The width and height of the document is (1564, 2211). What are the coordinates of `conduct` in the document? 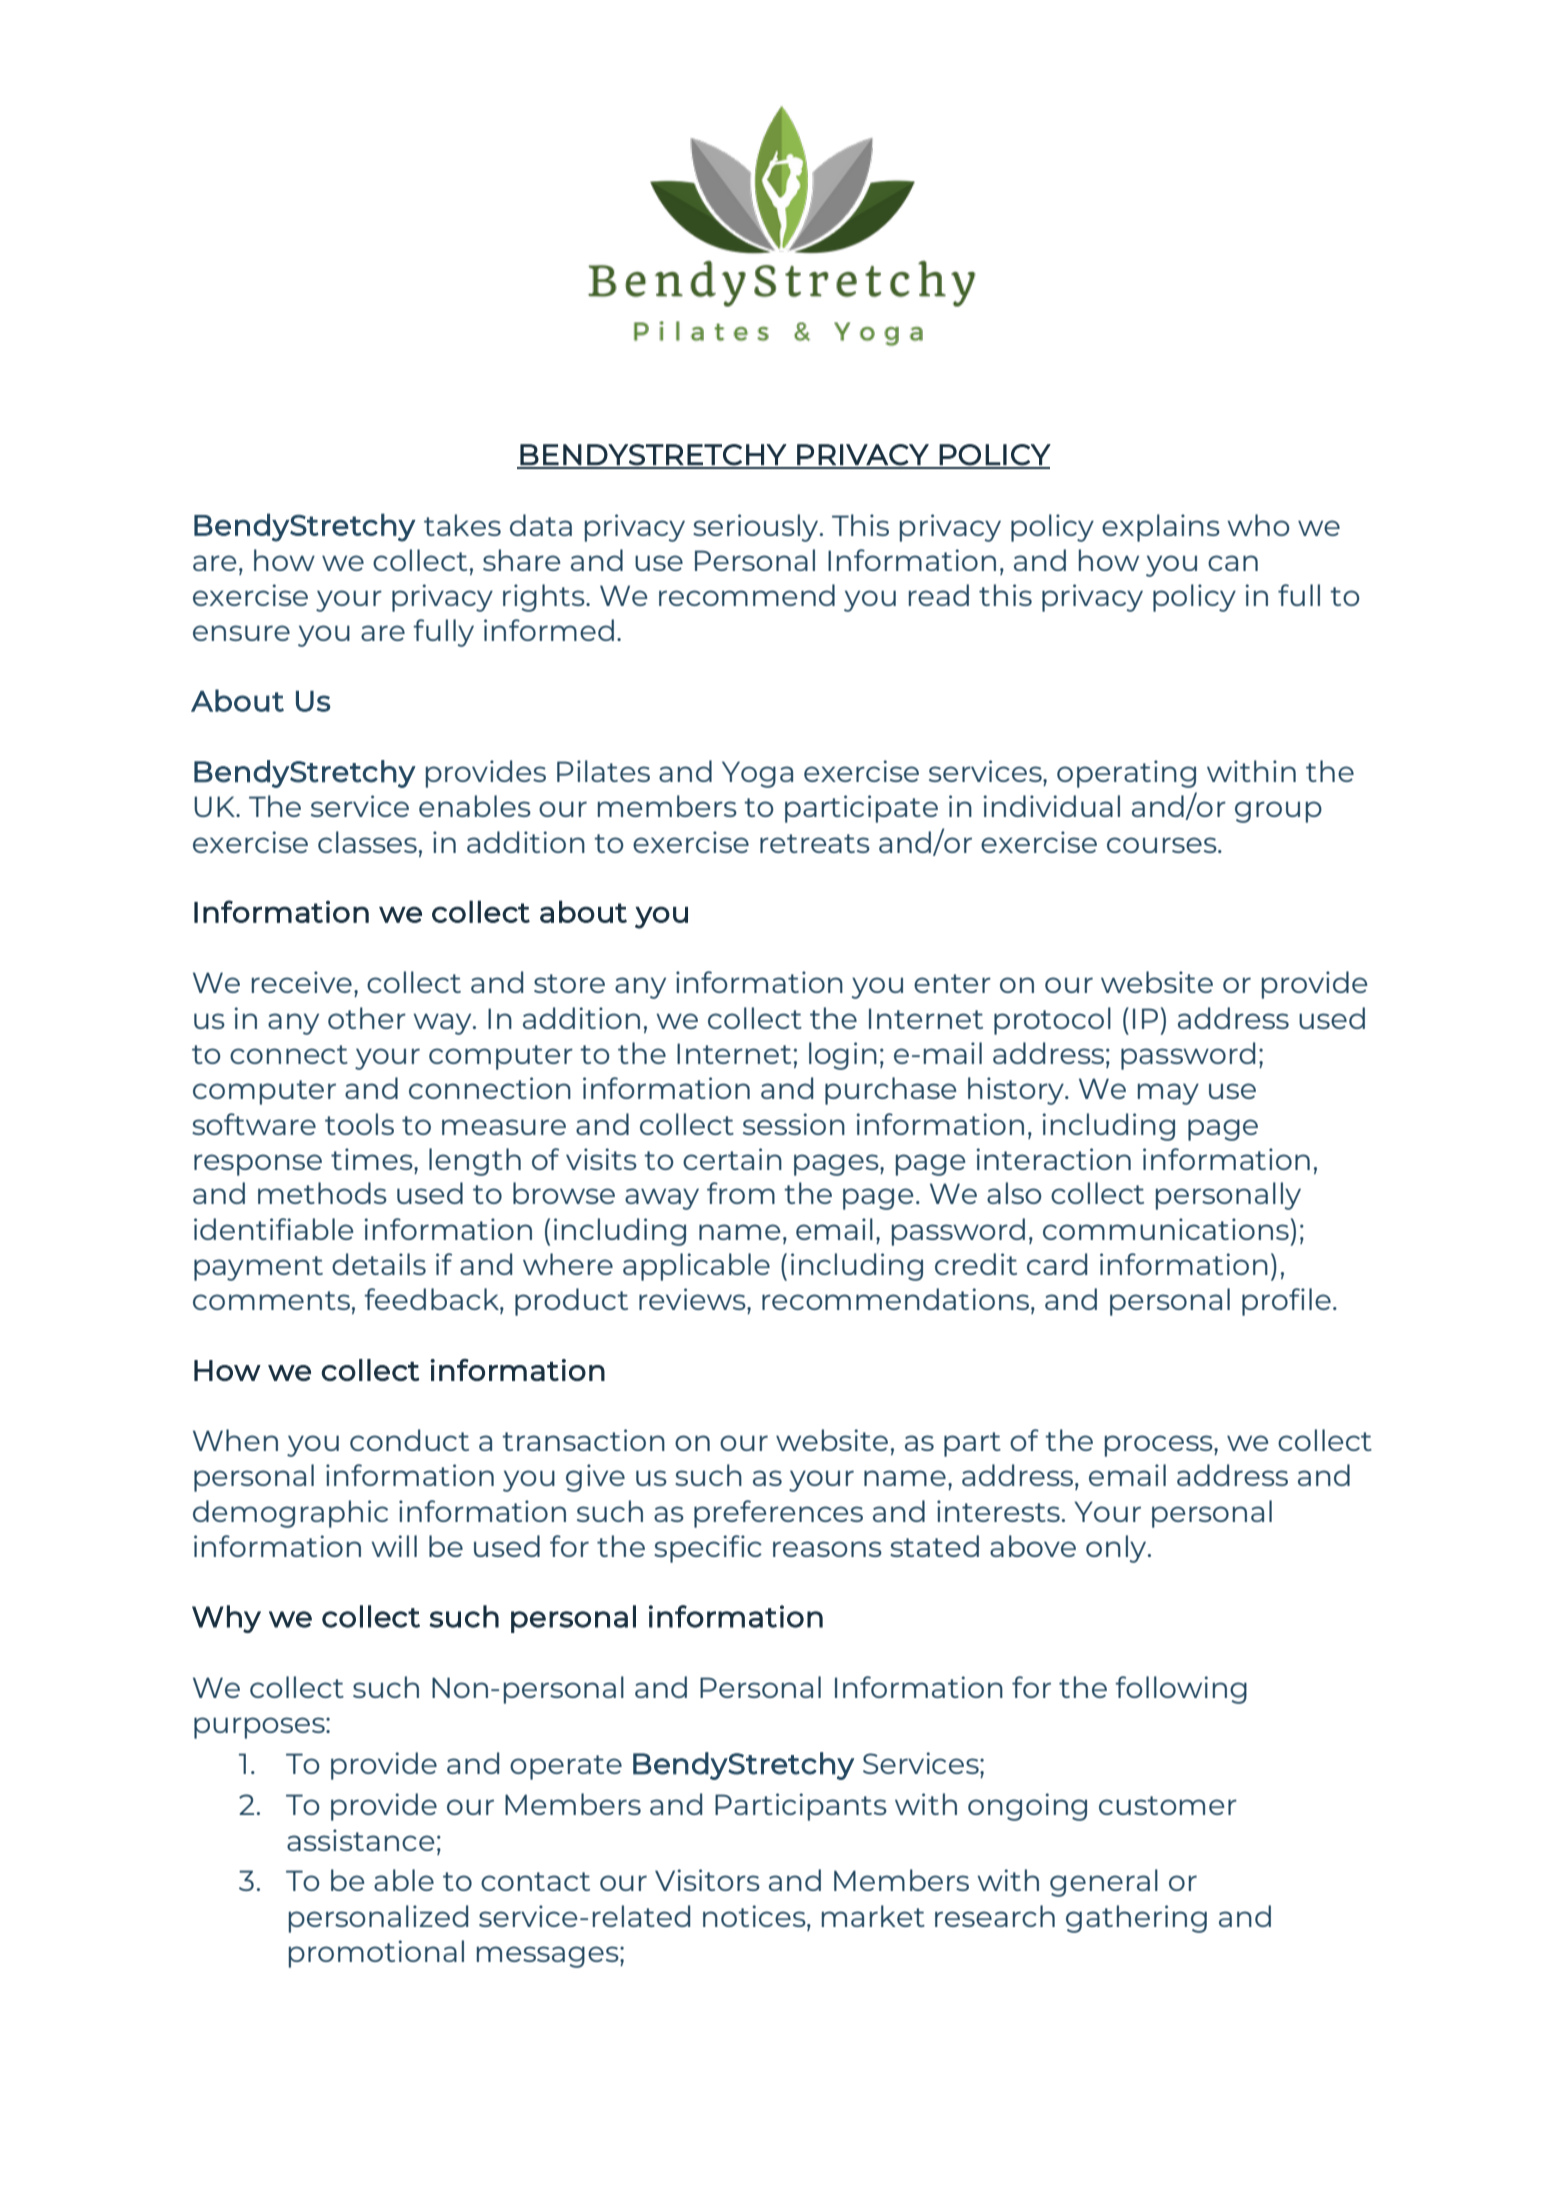 It's located at (409, 1440).
